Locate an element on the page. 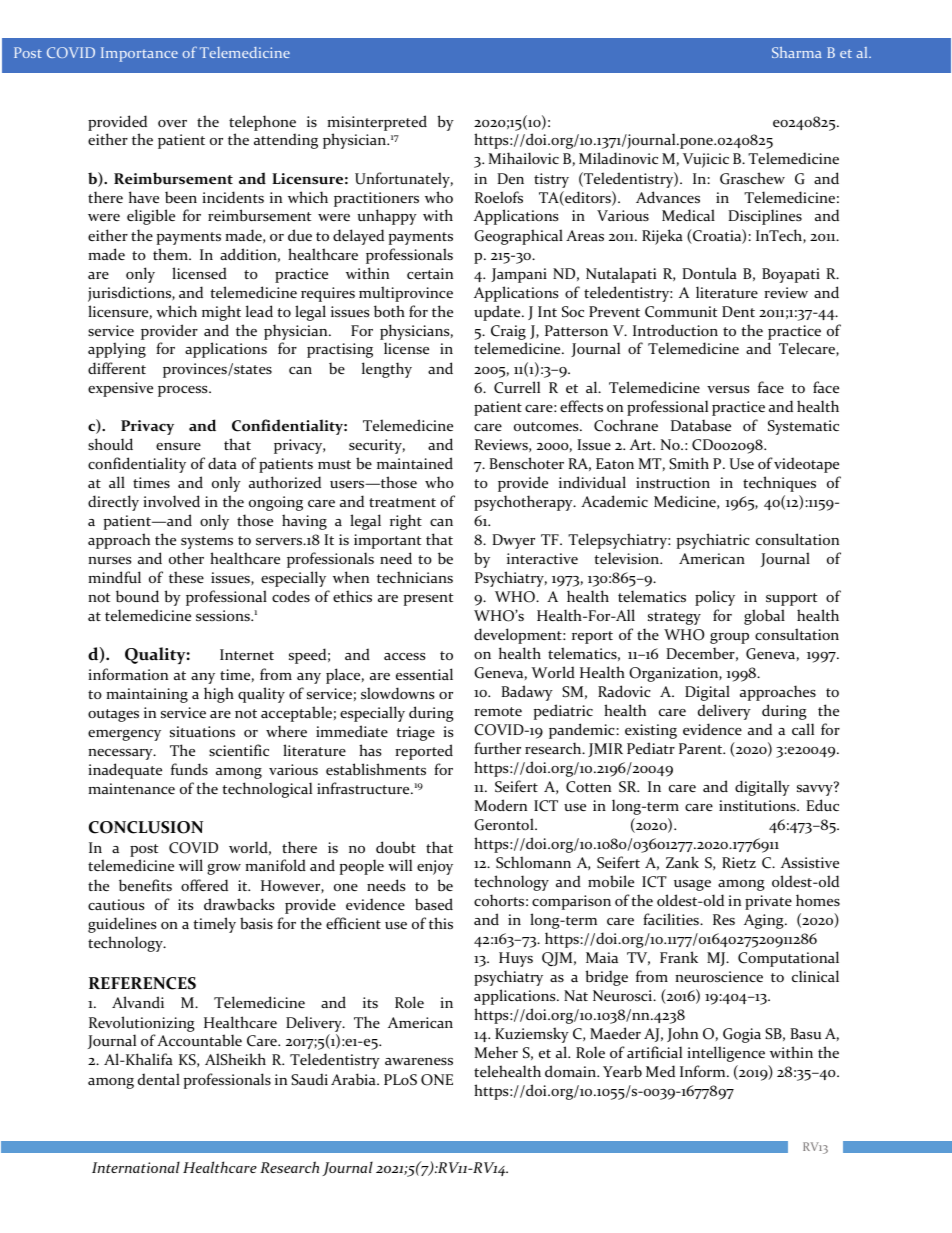  policy is located at coordinates (715, 598).
